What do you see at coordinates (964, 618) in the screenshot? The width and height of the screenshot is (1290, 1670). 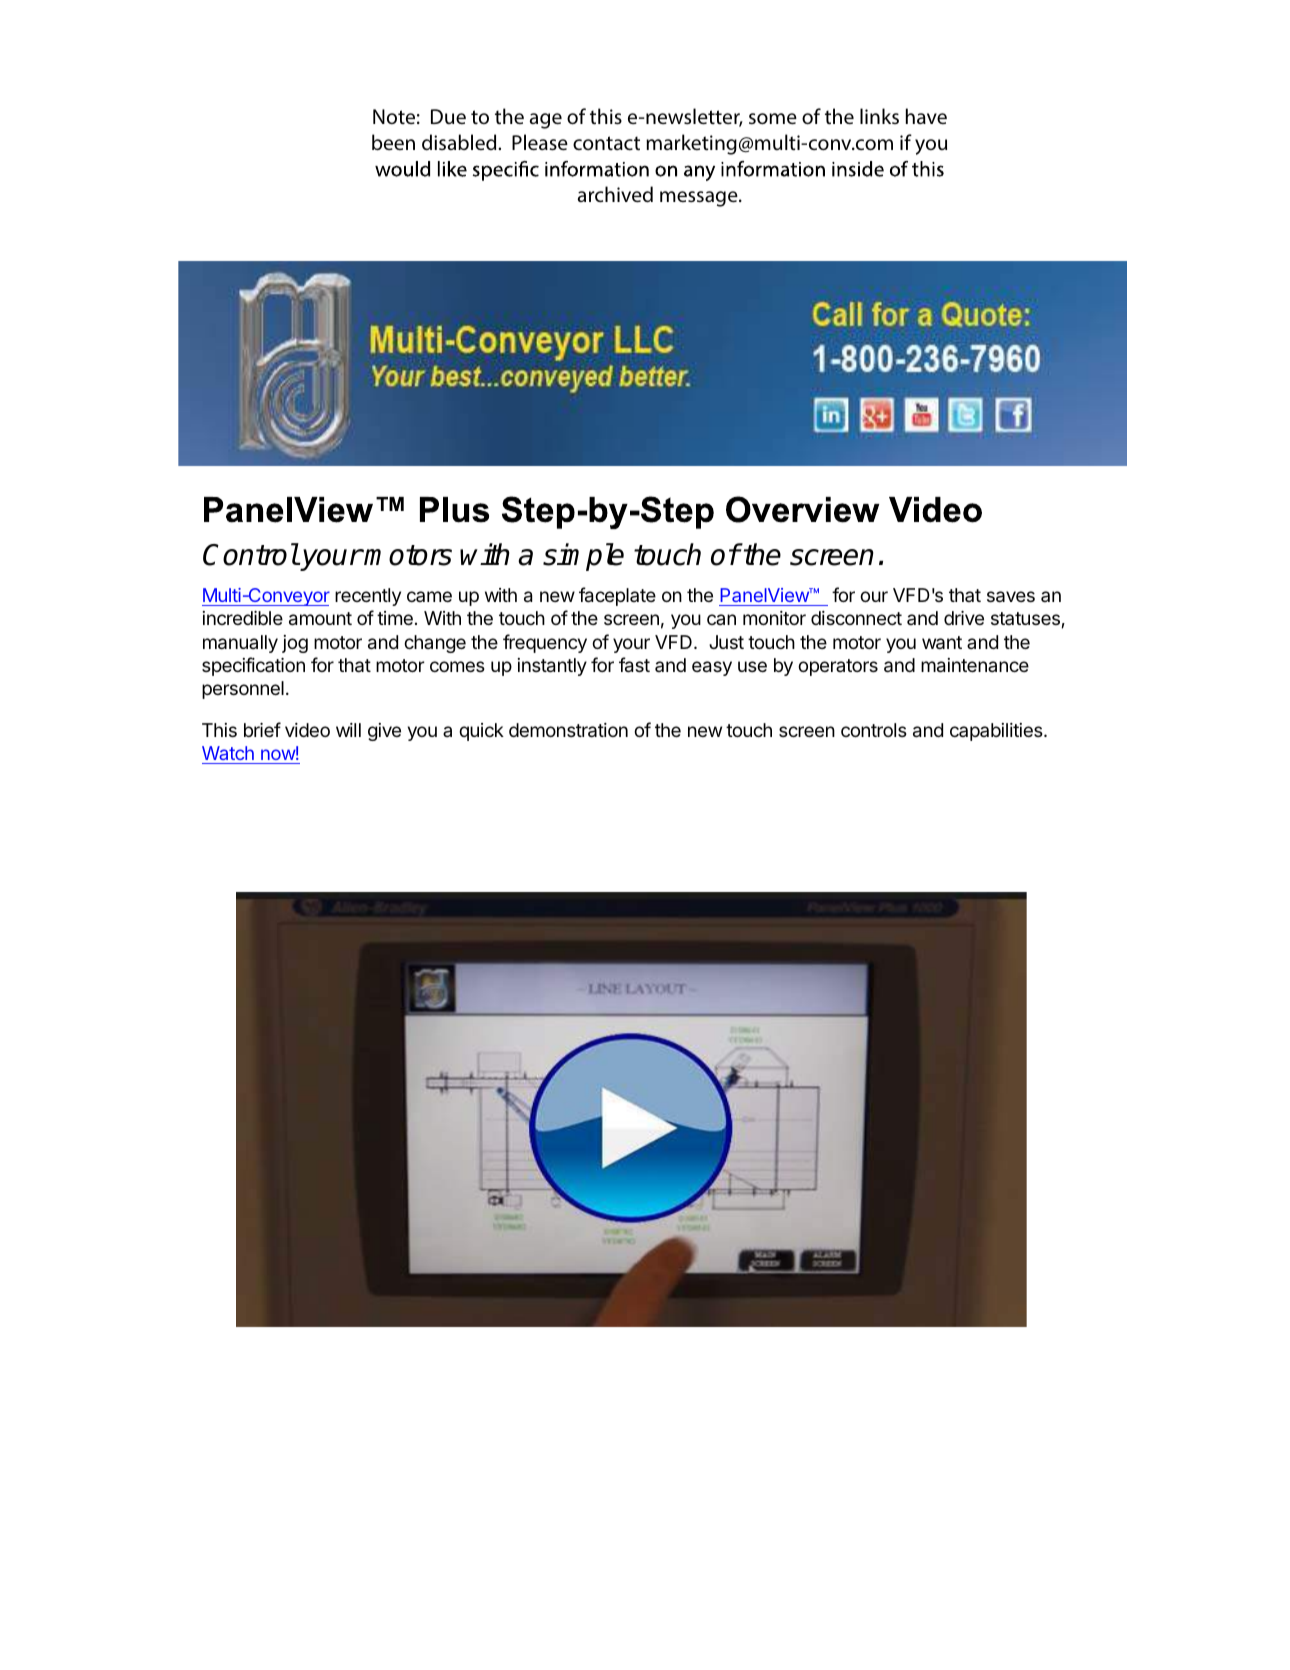 I see `drive` at bounding box center [964, 618].
